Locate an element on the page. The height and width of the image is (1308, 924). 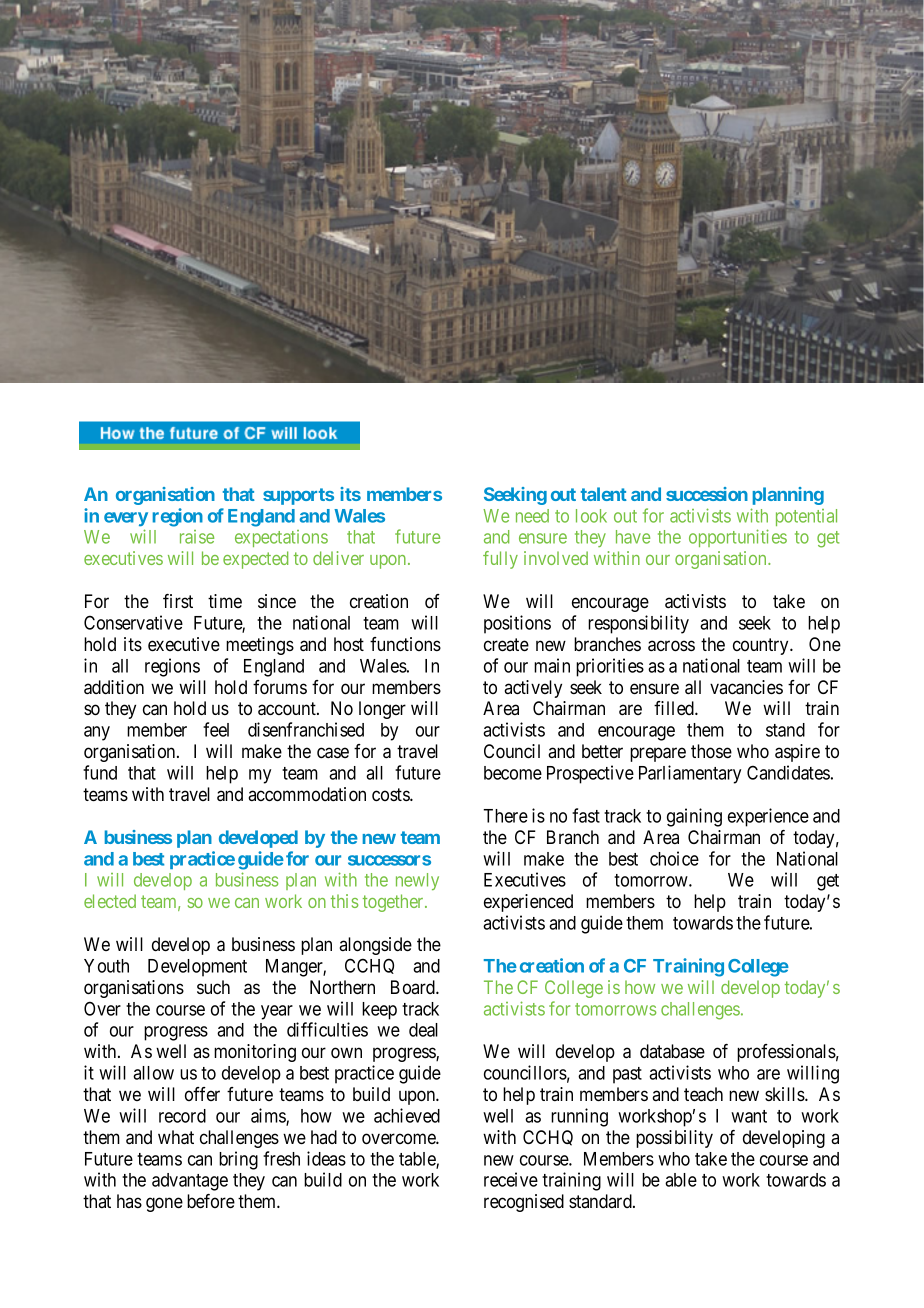
elected is located at coordinates (110, 901).
